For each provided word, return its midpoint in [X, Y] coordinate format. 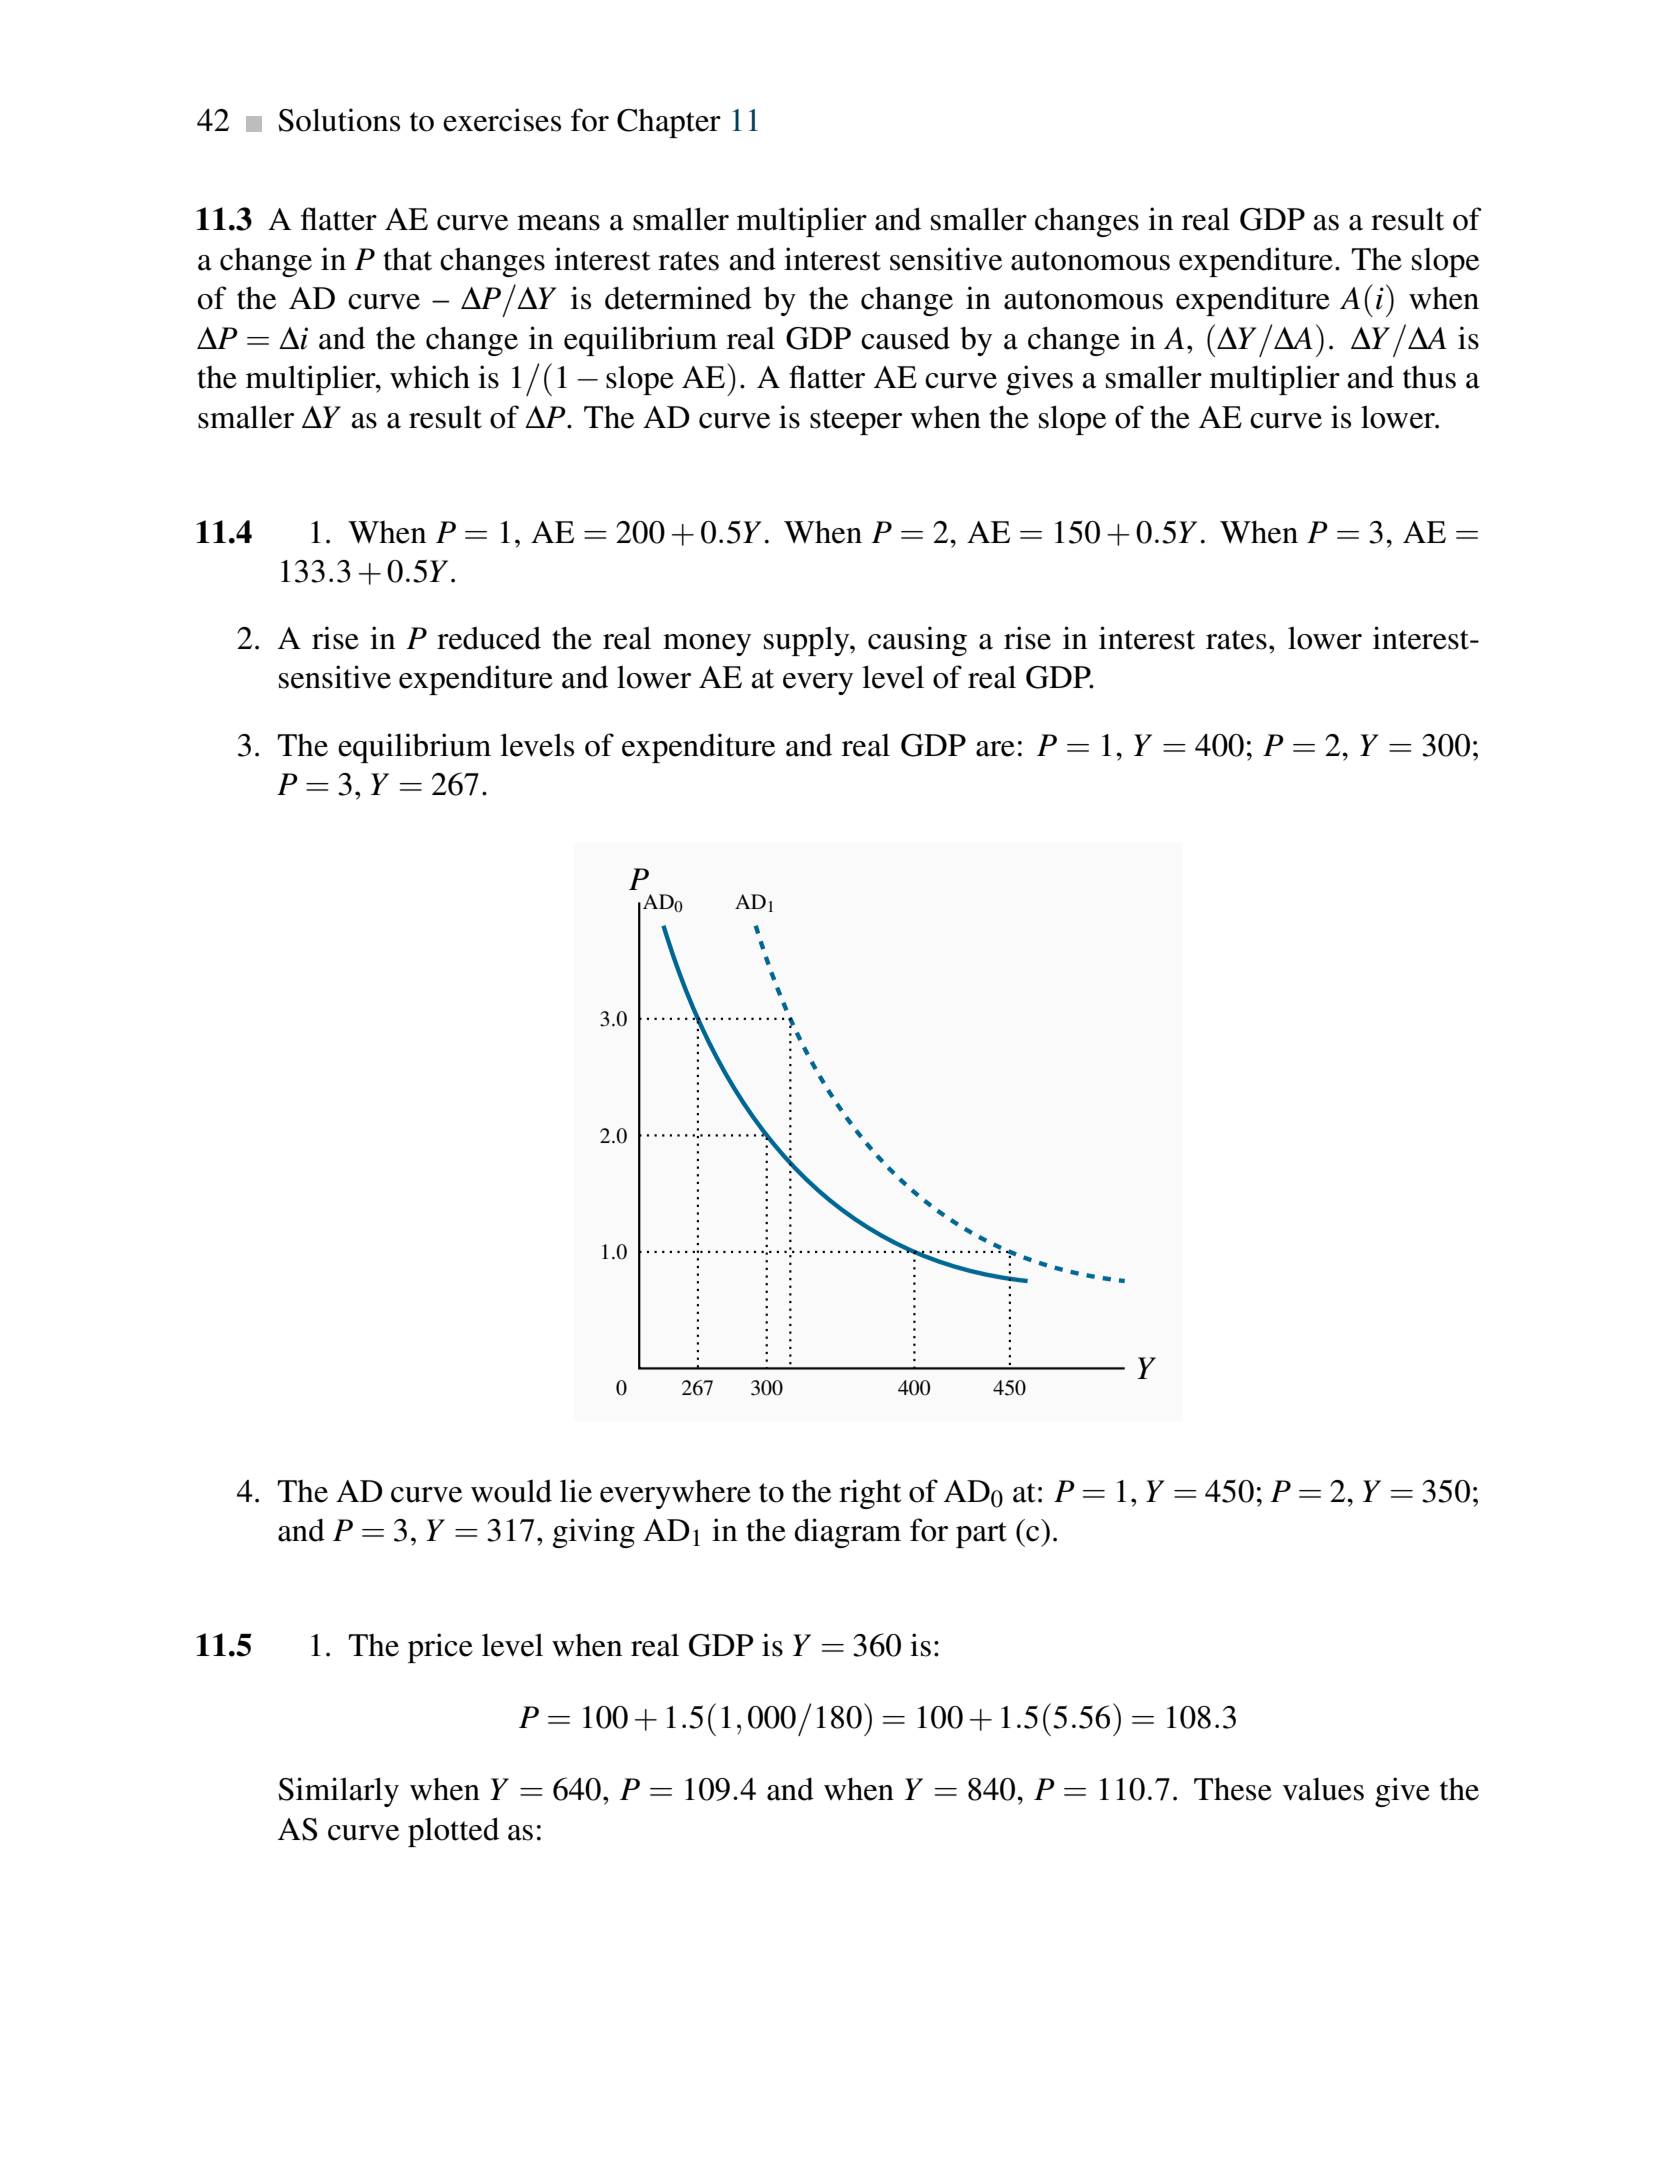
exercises [502, 120]
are [995, 749]
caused [905, 338]
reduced [489, 638]
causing [917, 641]
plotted [453, 1832]
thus [1429, 377]
